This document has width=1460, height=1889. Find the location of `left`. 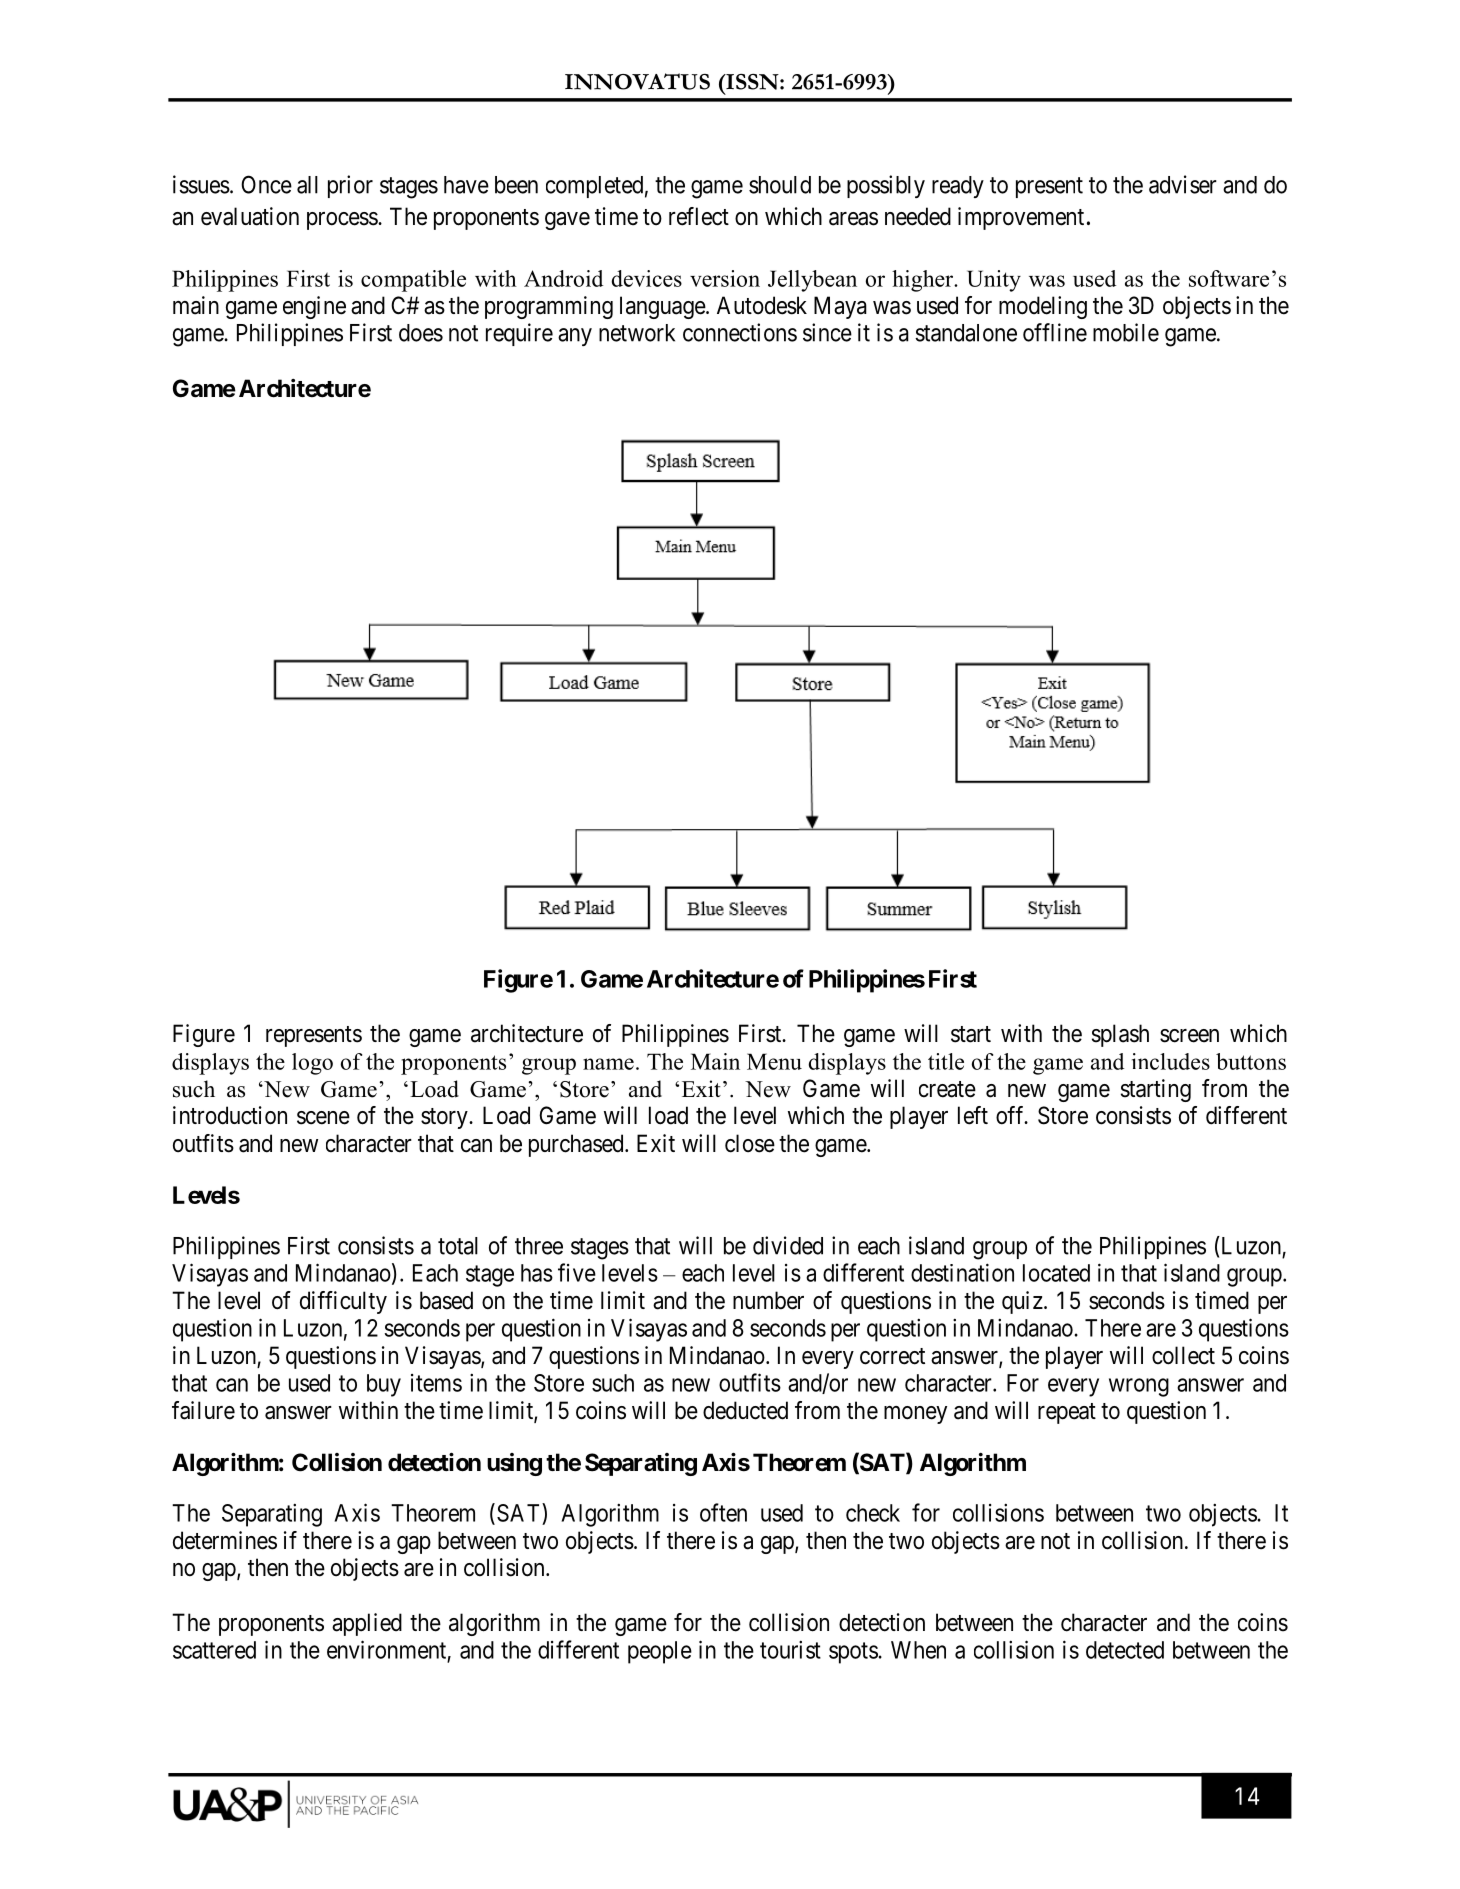

left is located at coordinates (973, 1115).
